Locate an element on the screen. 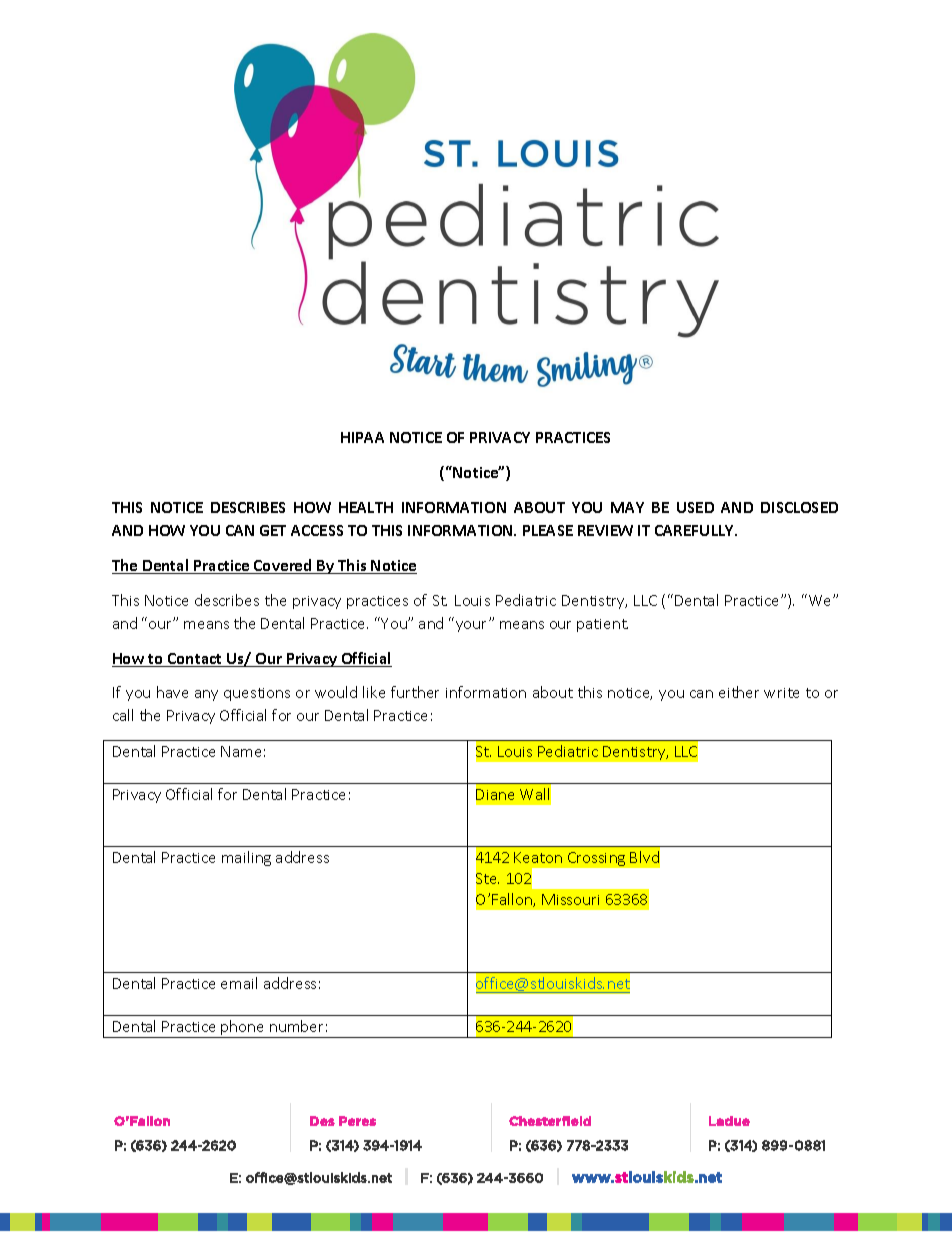 The image size is (952, 1233). HEALTH is located at coordinates (366, 507).
